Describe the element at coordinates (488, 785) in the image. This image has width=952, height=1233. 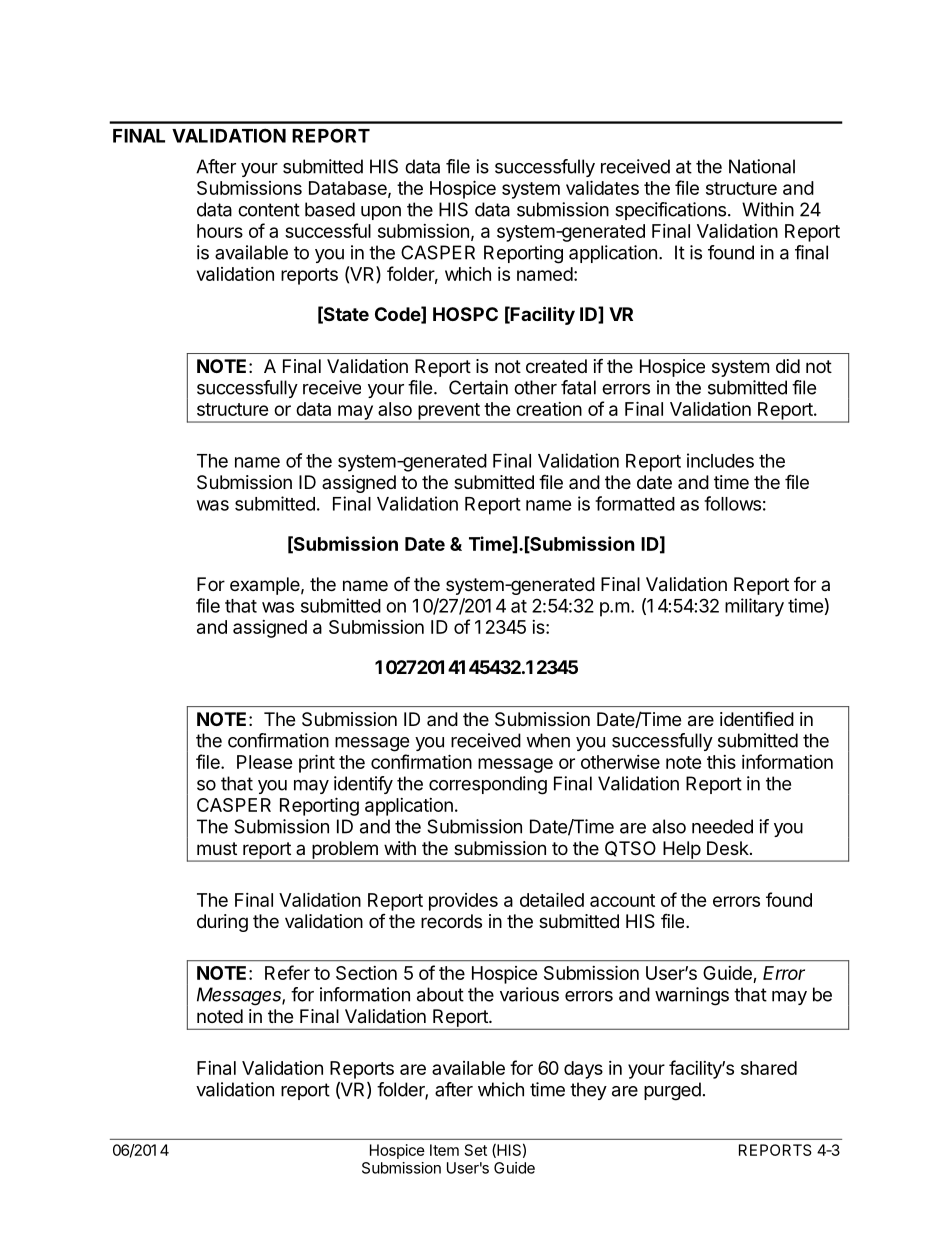
I see `corresponding` at that location.
